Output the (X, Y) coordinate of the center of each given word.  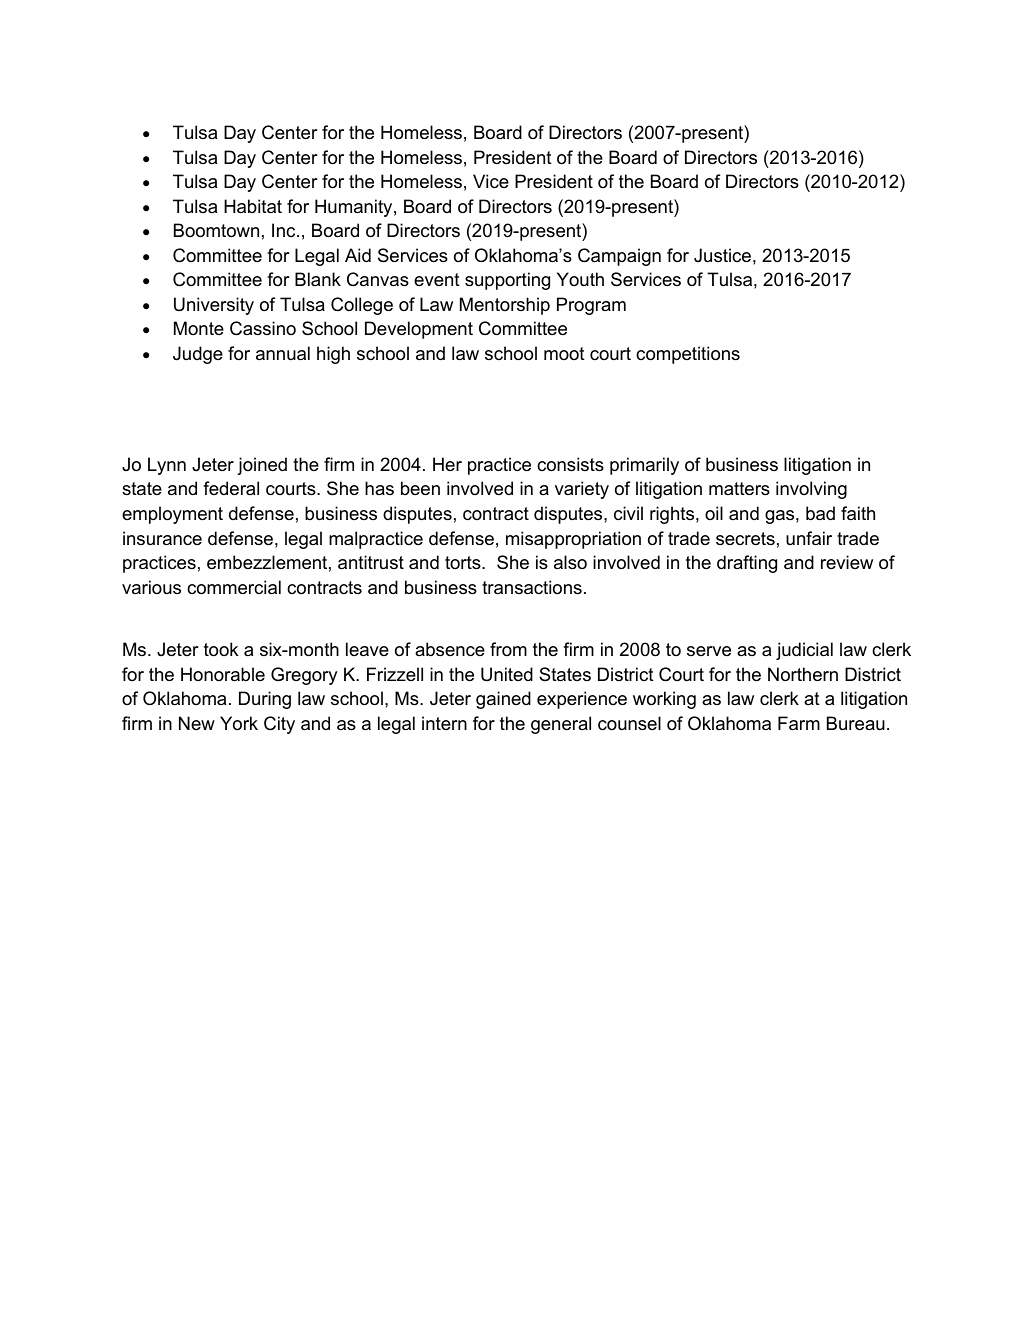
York (239, 723)
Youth (580, 279)
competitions (688, 355)
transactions (532, 587)
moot (564, 353)
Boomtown (216, 230)
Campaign (619, 257)
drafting (747, 564)
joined (262, 466)
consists (570, 464)
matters (739, 489)
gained (503, 700)
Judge (198, 355)
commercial (234, 587)
